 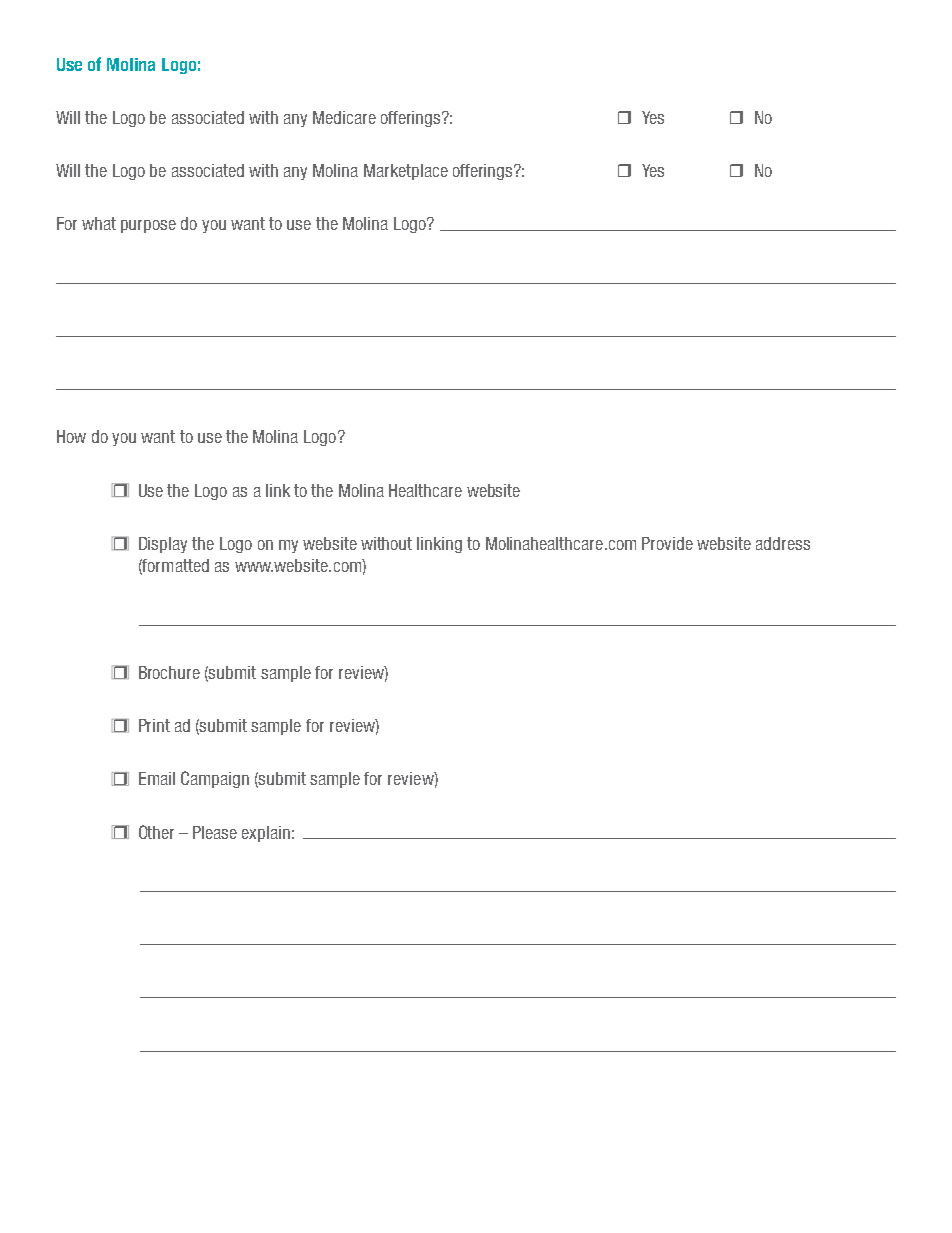 What do you see at coordinates (71, 436) in the screenshot?
I see `How` at bounding box center [71, 436].
